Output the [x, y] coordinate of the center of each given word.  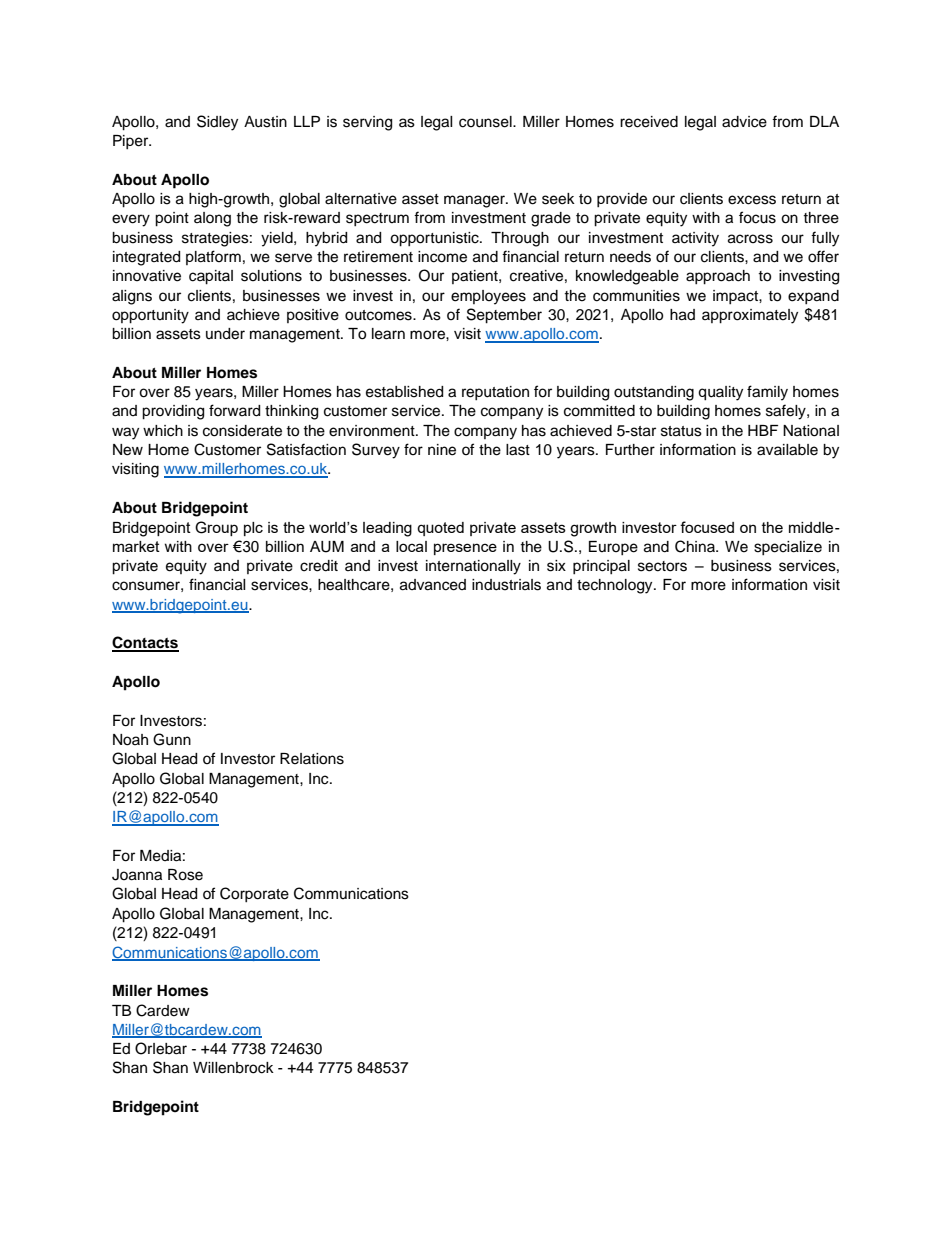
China [696, 546]
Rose [185, 875]
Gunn [172, 739]
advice [744, 122]
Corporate [254, 894]
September [504, 316]
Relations [312, 759]
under [225, 334]
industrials [506, 585]
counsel [486, 122]
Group [216, 528]
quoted [440, 529]
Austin [265, 122]
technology [616, 586]
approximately [750, 316]
